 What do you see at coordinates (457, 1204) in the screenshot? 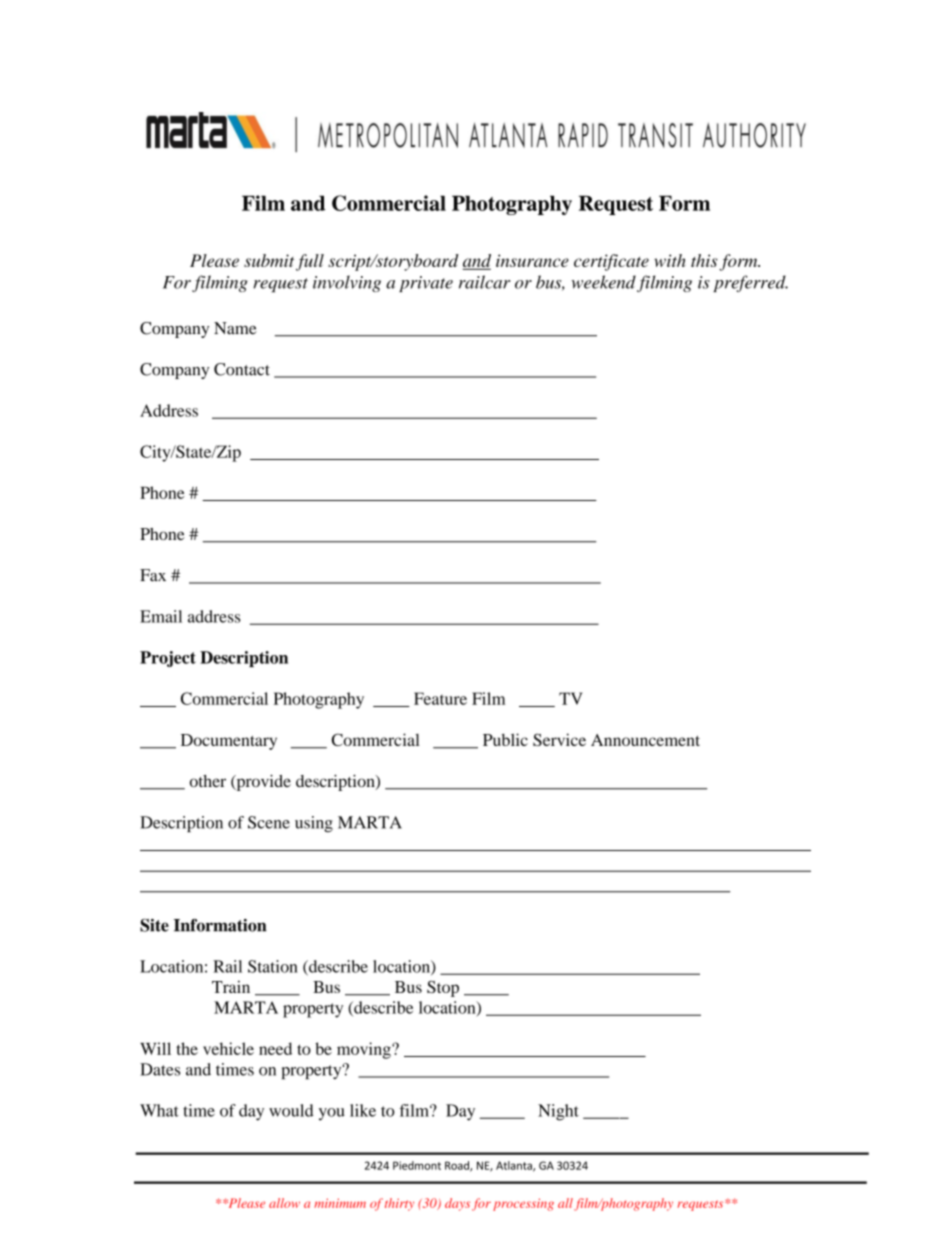
I see `days` at bounding box center [457, 1204].
